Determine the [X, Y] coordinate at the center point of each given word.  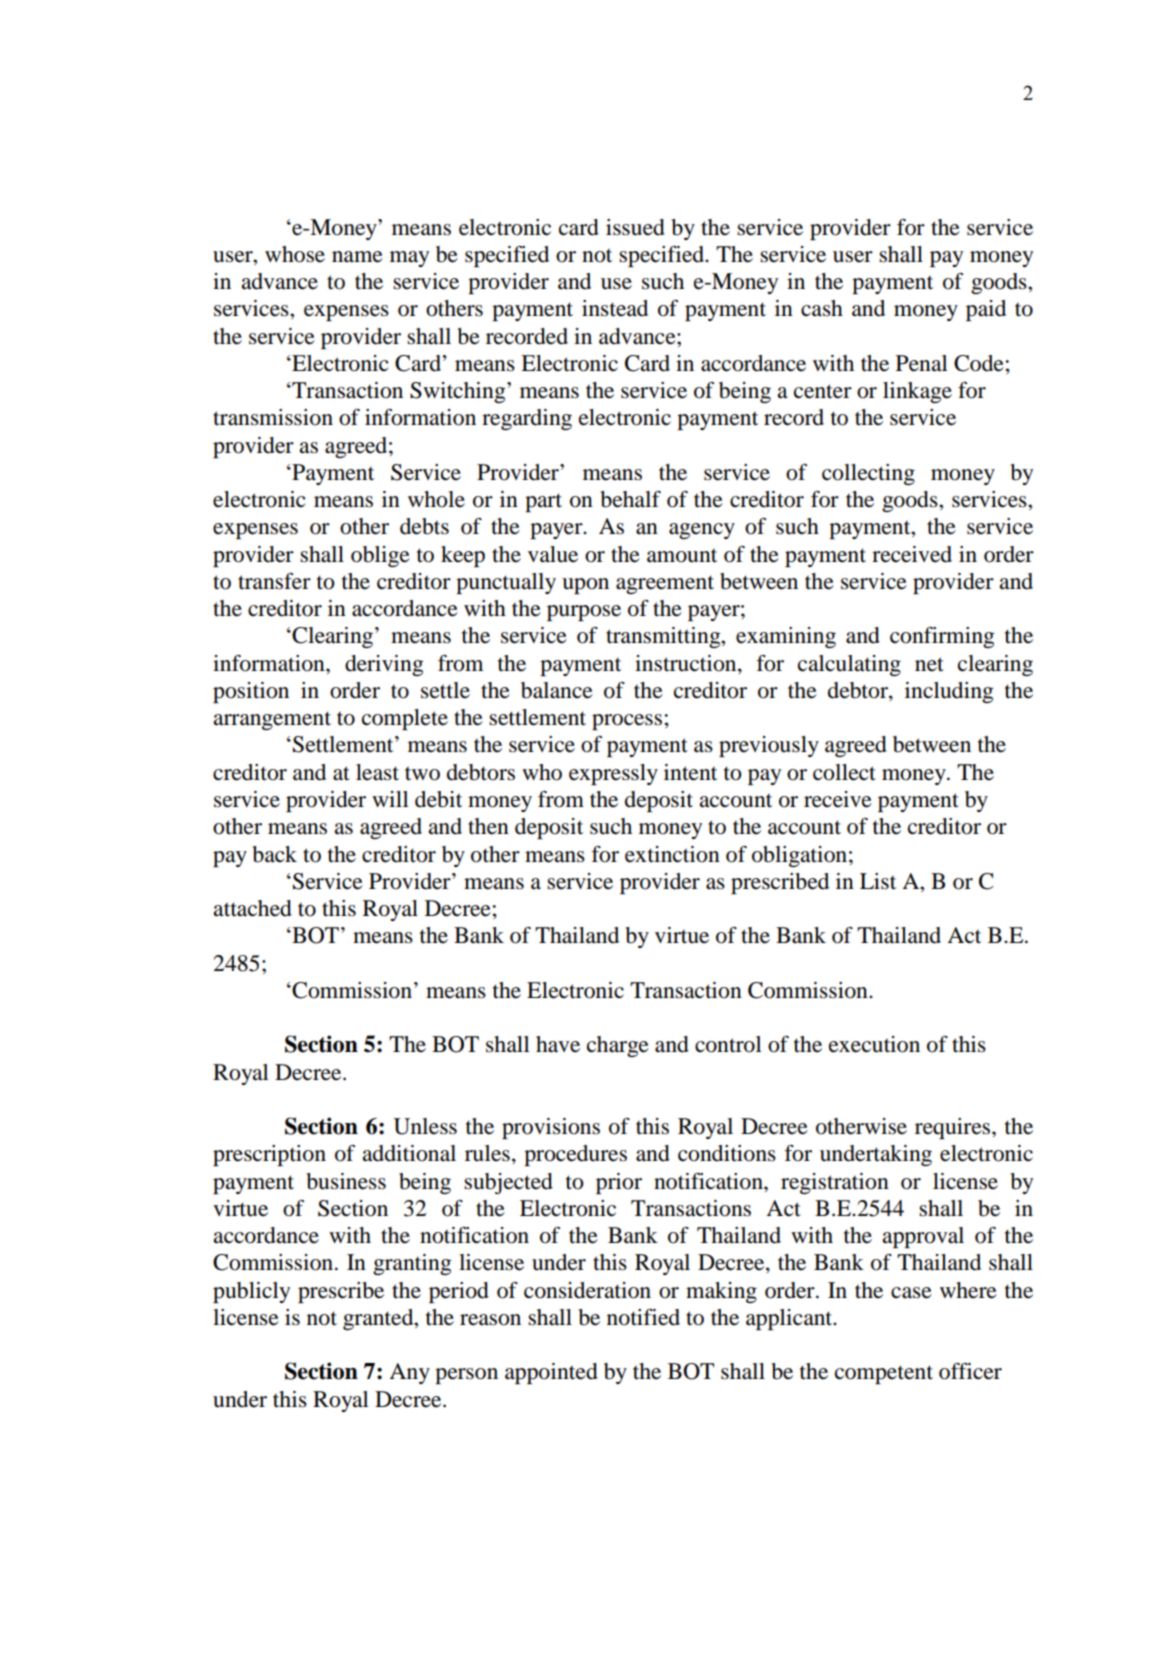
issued [635, 227]
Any [409, 1373]
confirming [942, 637]
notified [643, 1317]
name [357, 257]
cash [822, 308]
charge [618, 1046]
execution [874, 1044]
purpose [584, 613]
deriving [384, 665]
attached [252, 908]
